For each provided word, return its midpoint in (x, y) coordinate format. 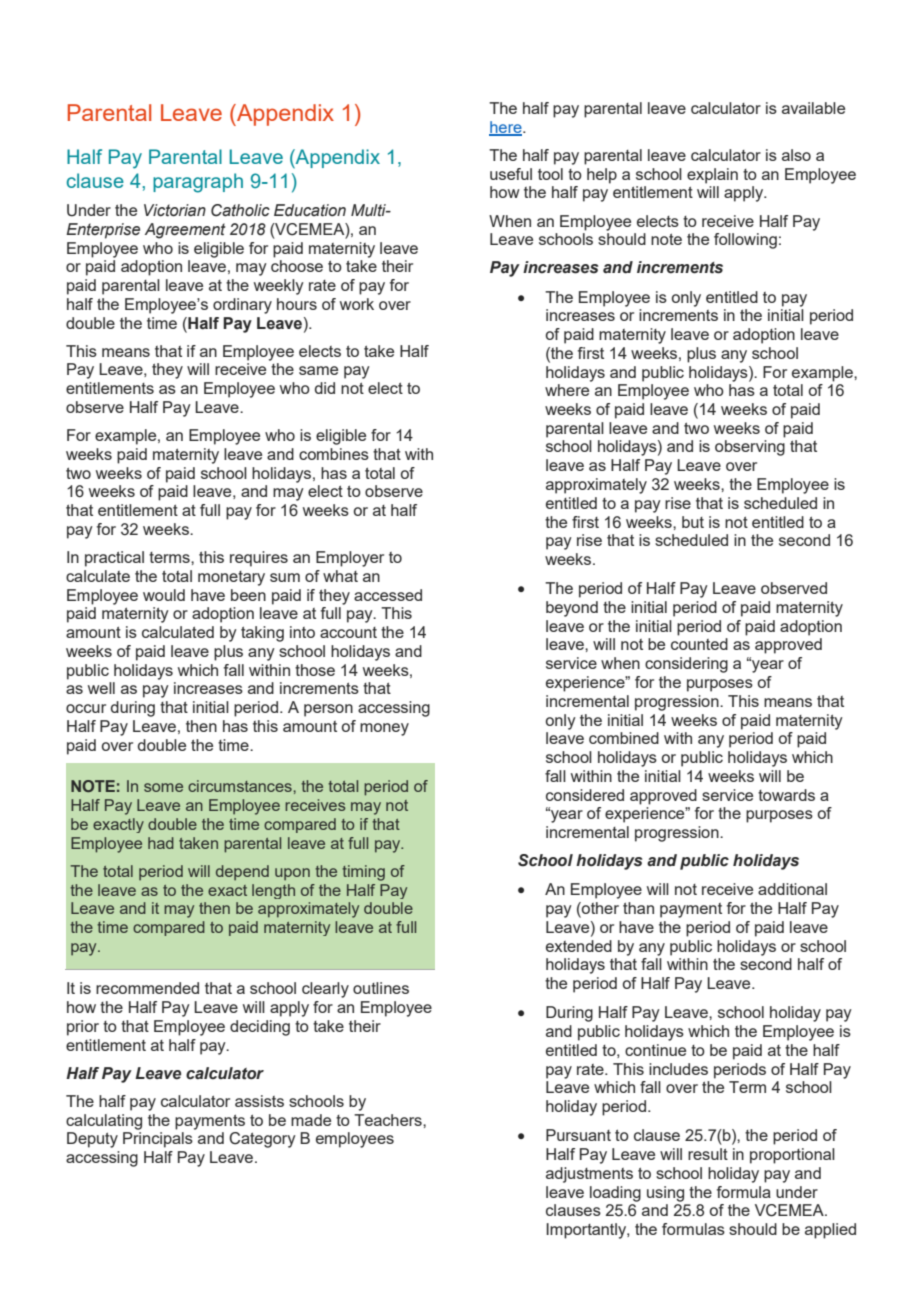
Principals (158, 1140)
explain (712, 176)
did (325, 388)
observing (750, 448)
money (384, 729)
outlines (381, 988)
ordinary (242, 306)
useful (511, 174)
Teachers (389, 1120)
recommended (147, 988)
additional (792, 889)
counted (699, 644)
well (101, 688)
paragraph (198, 183)
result (708, 1154)
